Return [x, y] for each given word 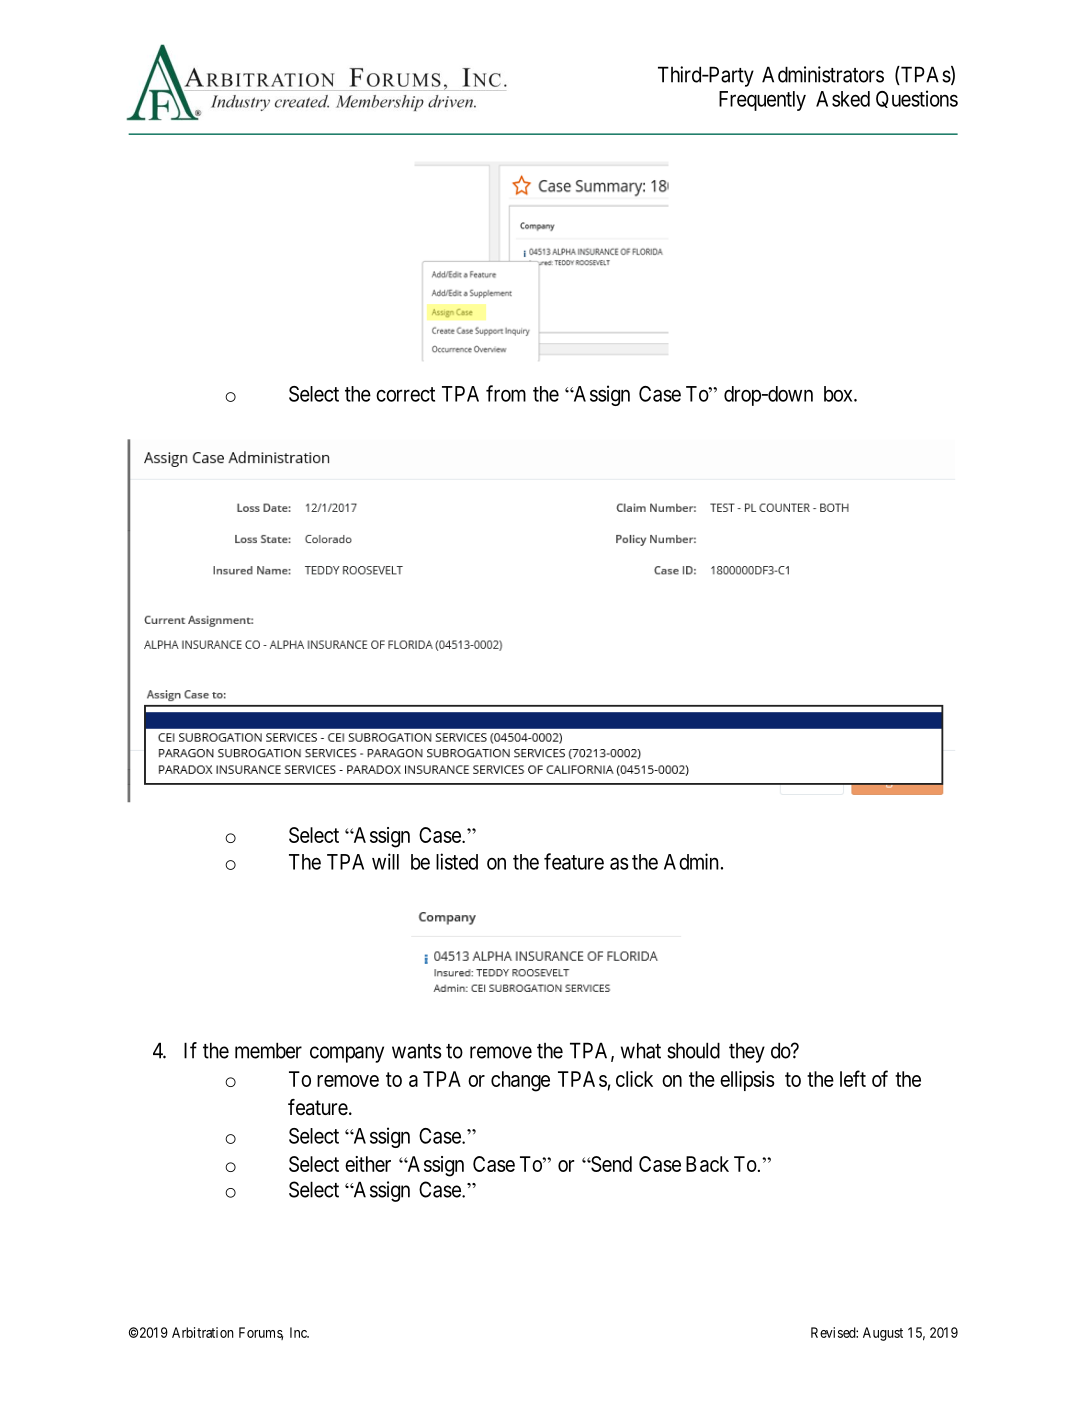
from [506, 393]
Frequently [762, 101]
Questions [917, 99]
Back [707, 1164]
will [385, 861]
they [747, 1053]
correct [405, 394]
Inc [299, 1332]
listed [457, 861]
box [839, 394]
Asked [843, 99]
